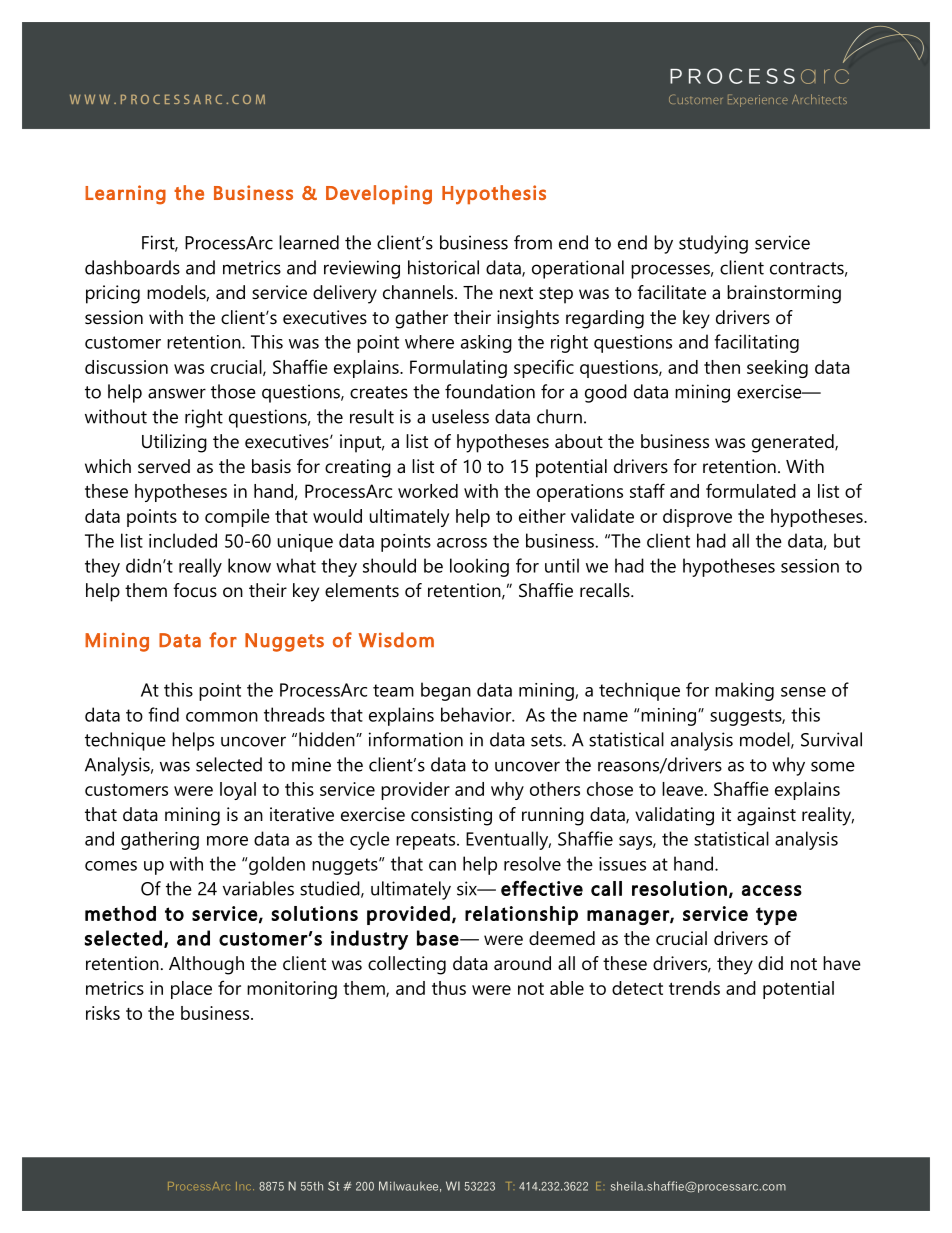 The height and width of the image is (1233, 952). What do you see at coordinates (694, 988) in the image?
I see `trends` at bounding box center [694, 988].
